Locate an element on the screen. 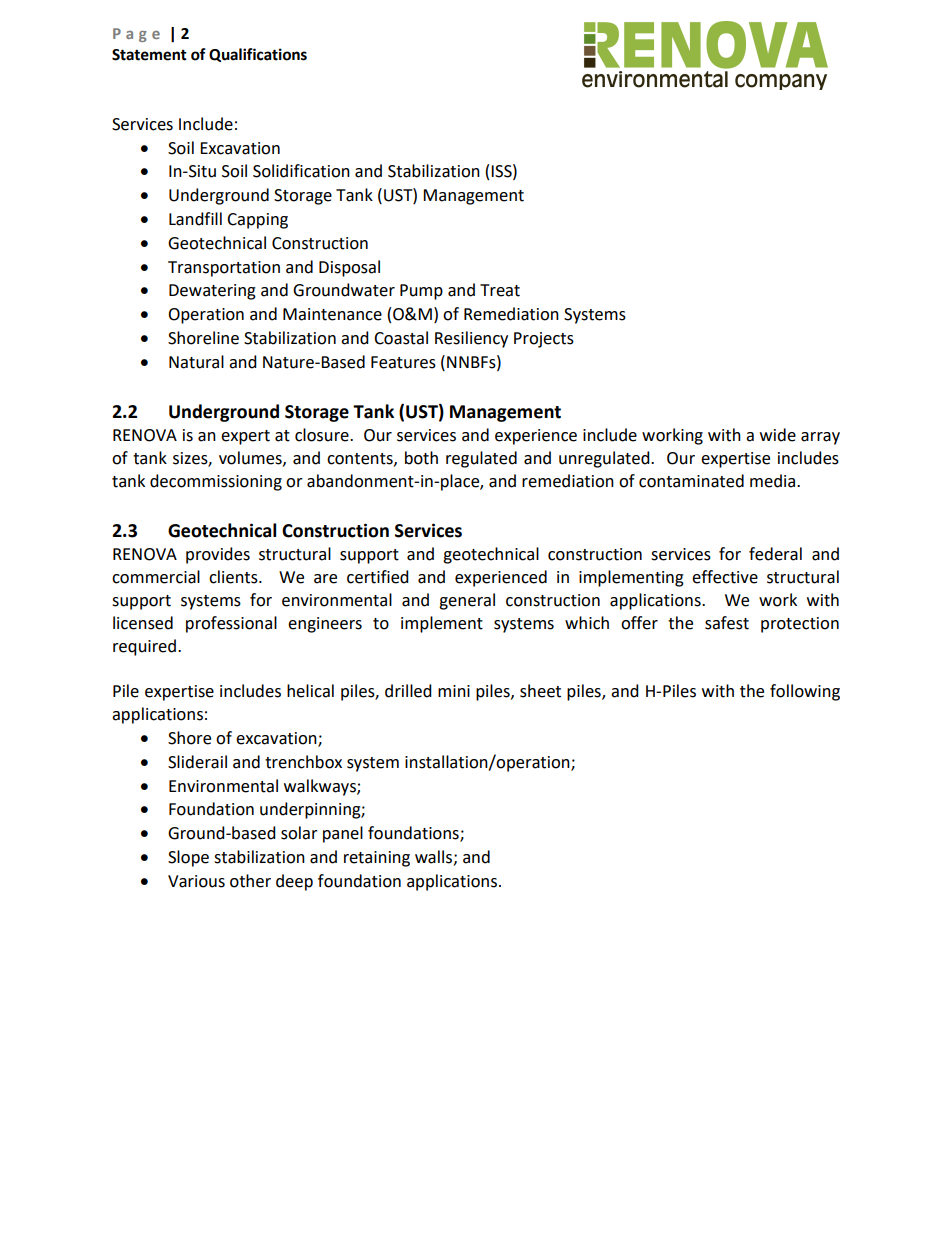 This screenshot has height=1233, width=952. Solidification is located at coordinates (301, 171).
